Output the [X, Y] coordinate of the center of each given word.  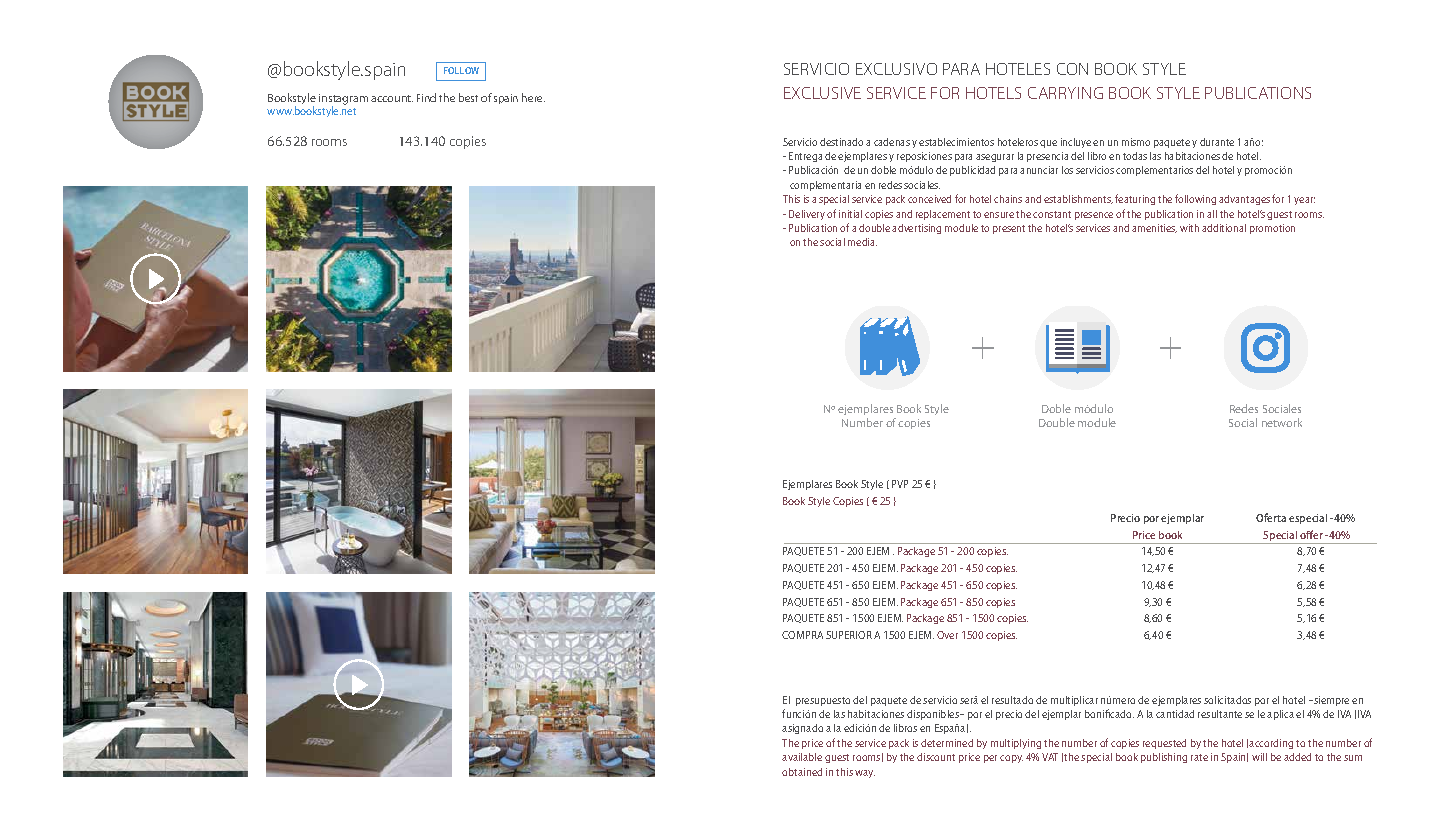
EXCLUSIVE [822, 93]
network [1282, 422]
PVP [900, 484]
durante [1217, 142]
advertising [916, 229]
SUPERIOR [849, 635]
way [865, 774]
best [468, 97]
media [862, 242]
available [802, 757]
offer [1311, 534]
